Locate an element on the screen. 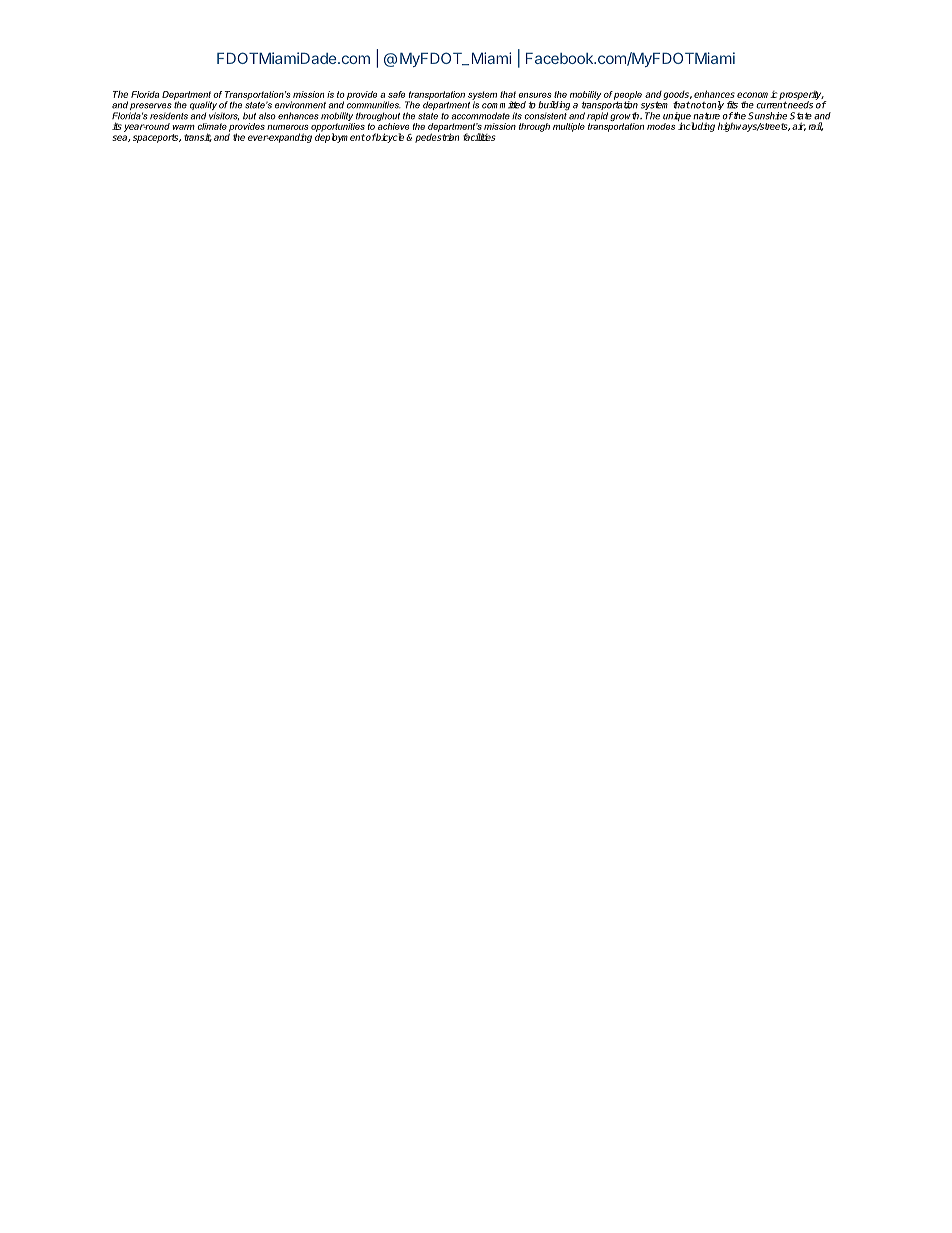  committed is located at coordinates (504, 105).
